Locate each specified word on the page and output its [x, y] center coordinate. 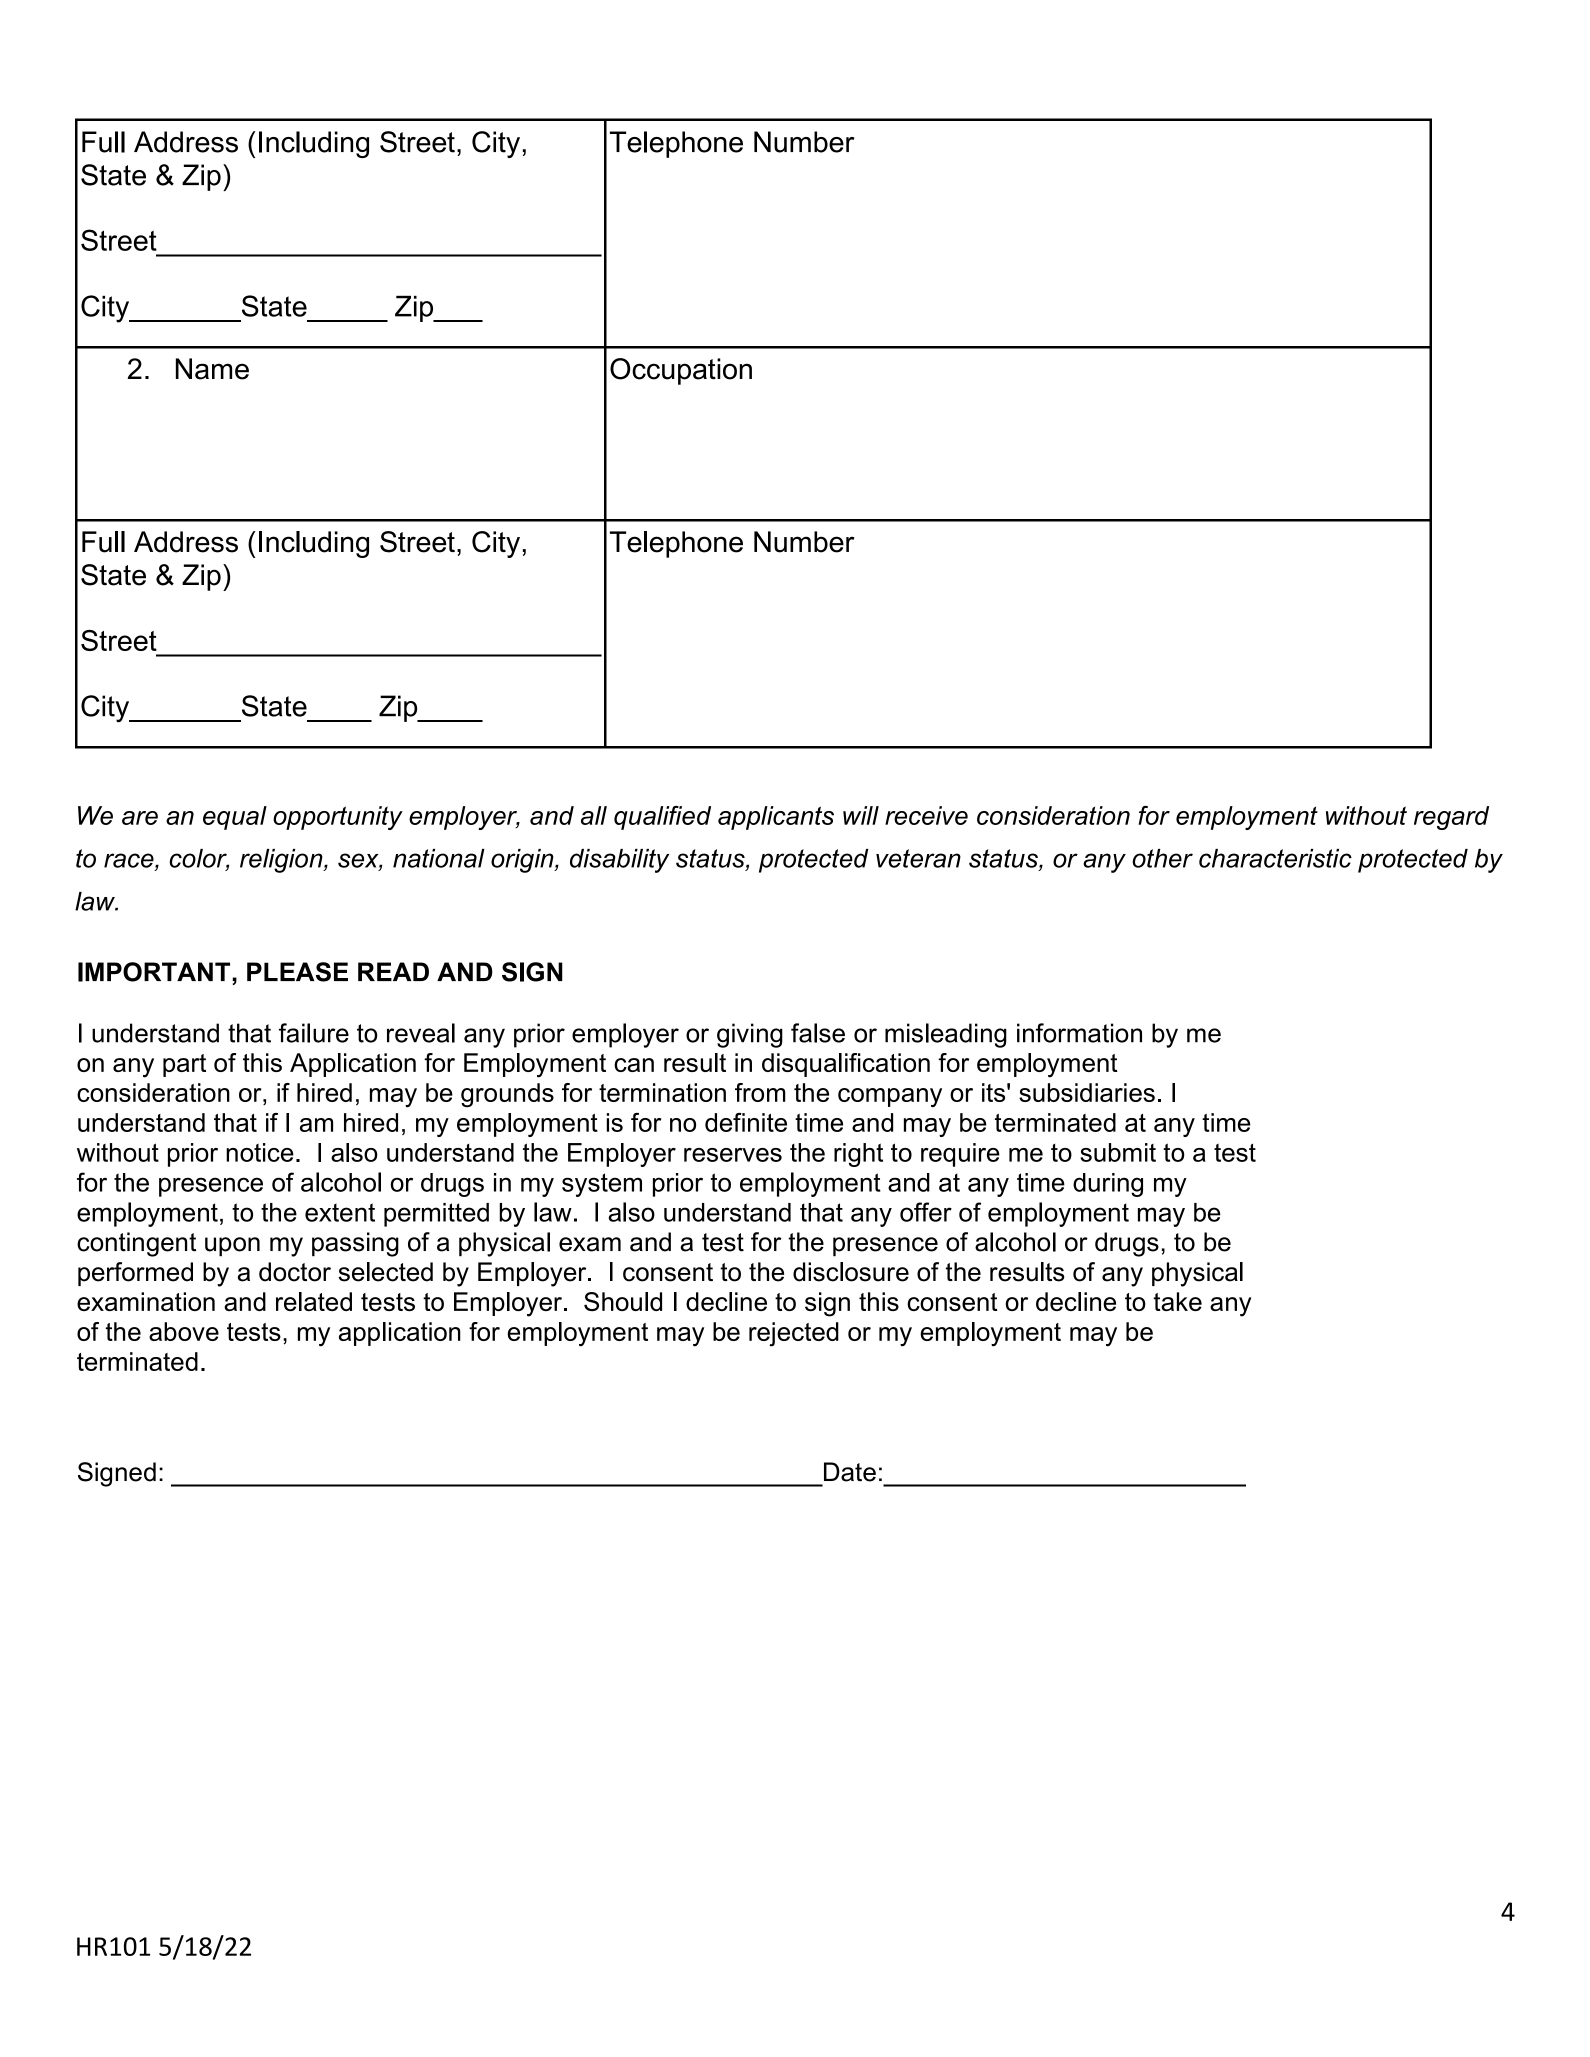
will [861, 815]
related [314, 1301]
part [184, 1065]
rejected [794, 1334]
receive [926, 815]
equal [235, 818]
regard [1451, 818]
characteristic [1275, 858]
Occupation [681, 371]
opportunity [338, 818]
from [760, 1092]
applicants [776, 818]
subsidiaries [1087, 1092]
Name [212, 369]
